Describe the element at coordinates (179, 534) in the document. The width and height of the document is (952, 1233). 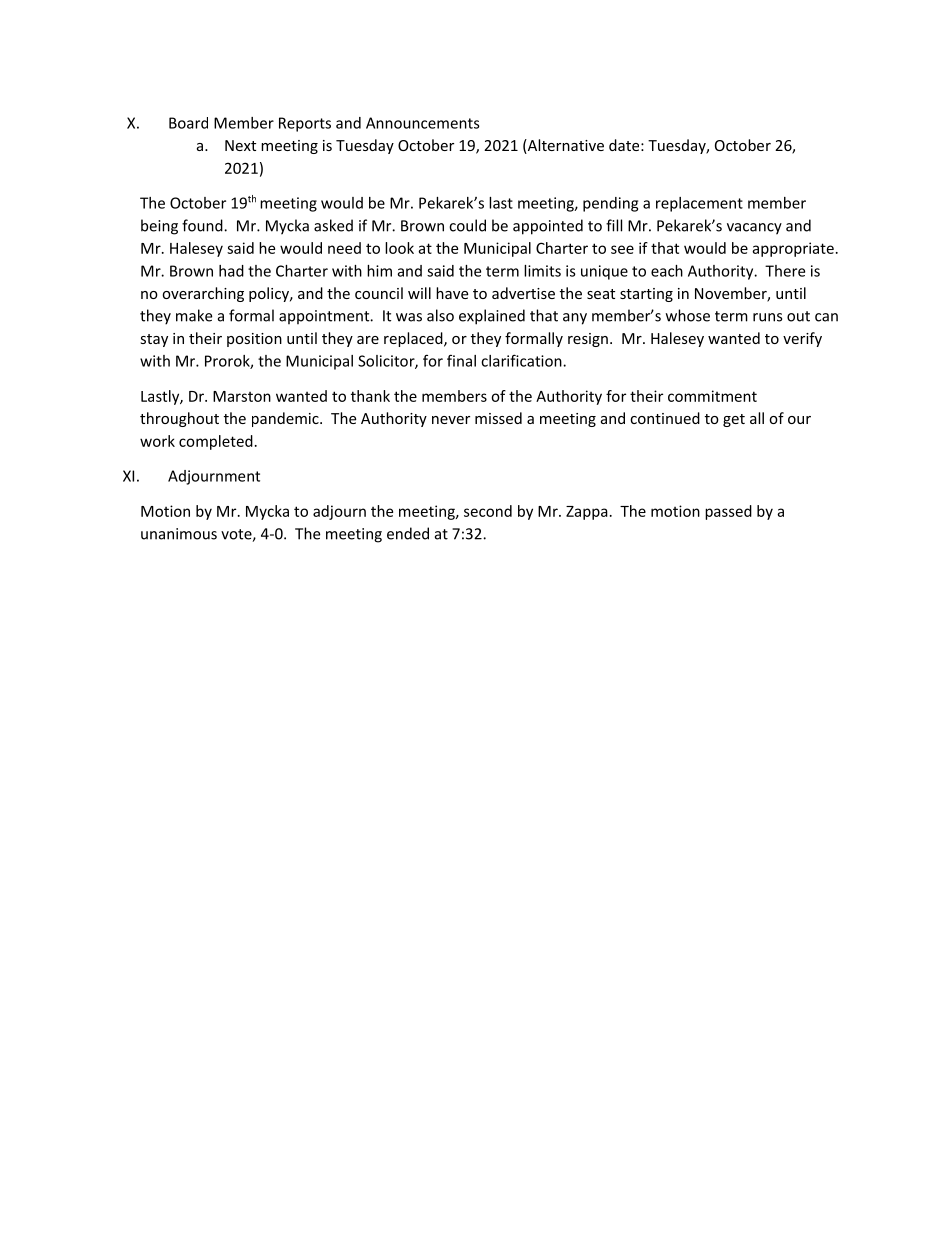
I see `unanimous` at that location.
